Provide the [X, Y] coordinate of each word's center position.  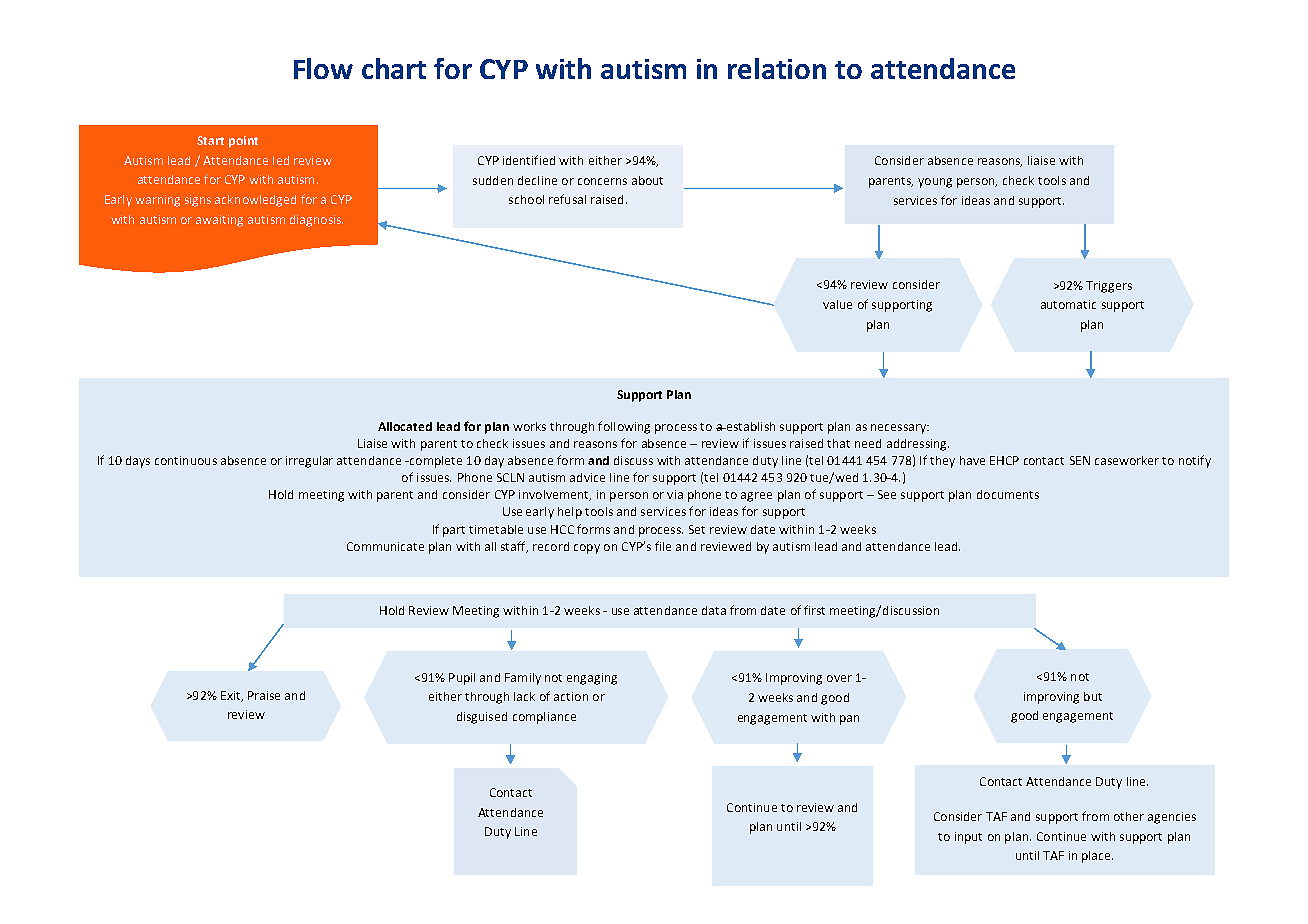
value [837, 304]
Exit [232, 696]
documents [1008, 494]
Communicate [385, 546]
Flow [323, 68]
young [935, 183]
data [714, 610]
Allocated [405, 426]
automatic [1068, 304]
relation [777, 68]
